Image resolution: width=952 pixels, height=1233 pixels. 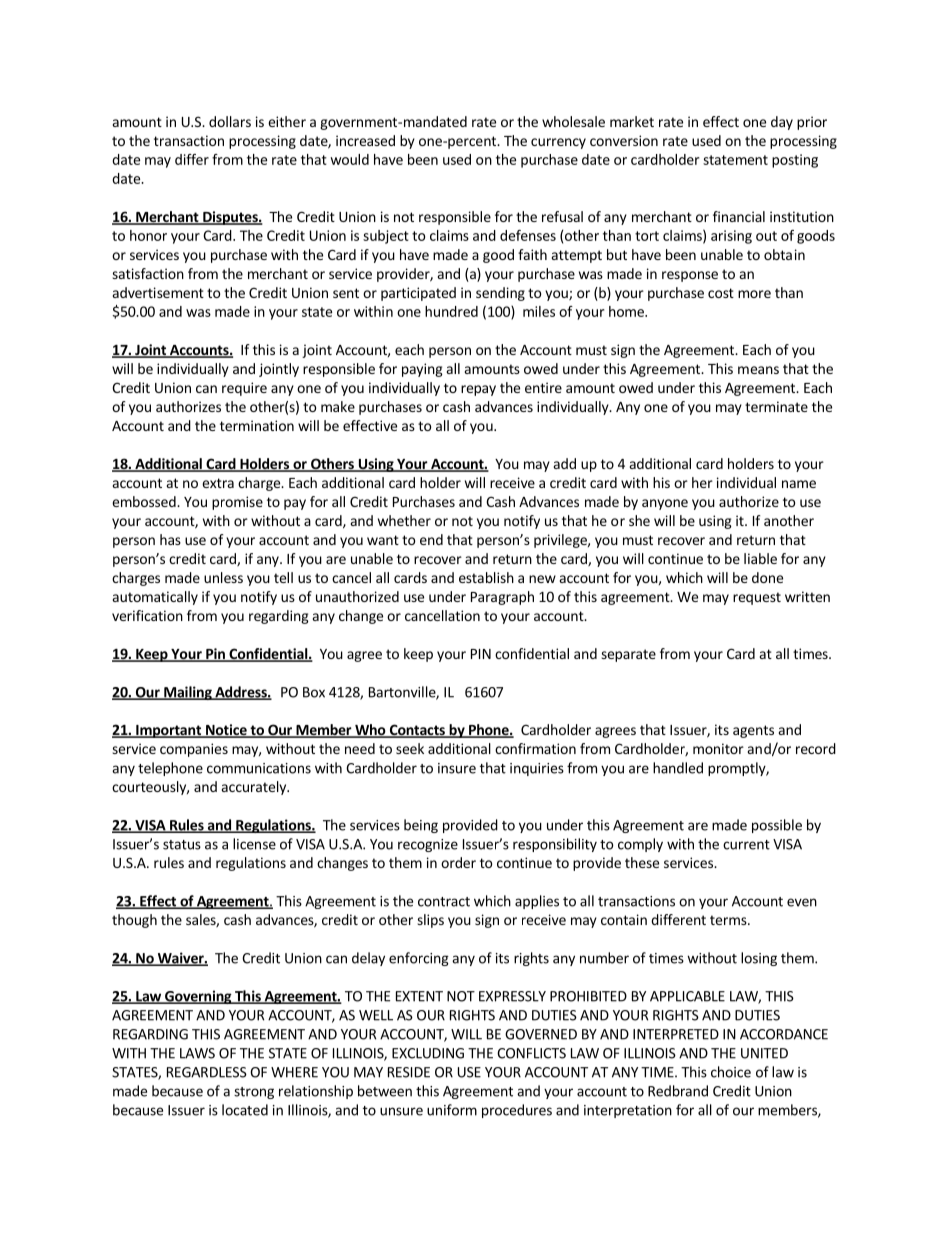 I want to click on REGARDLESS, so click(x=207, y=1072).
